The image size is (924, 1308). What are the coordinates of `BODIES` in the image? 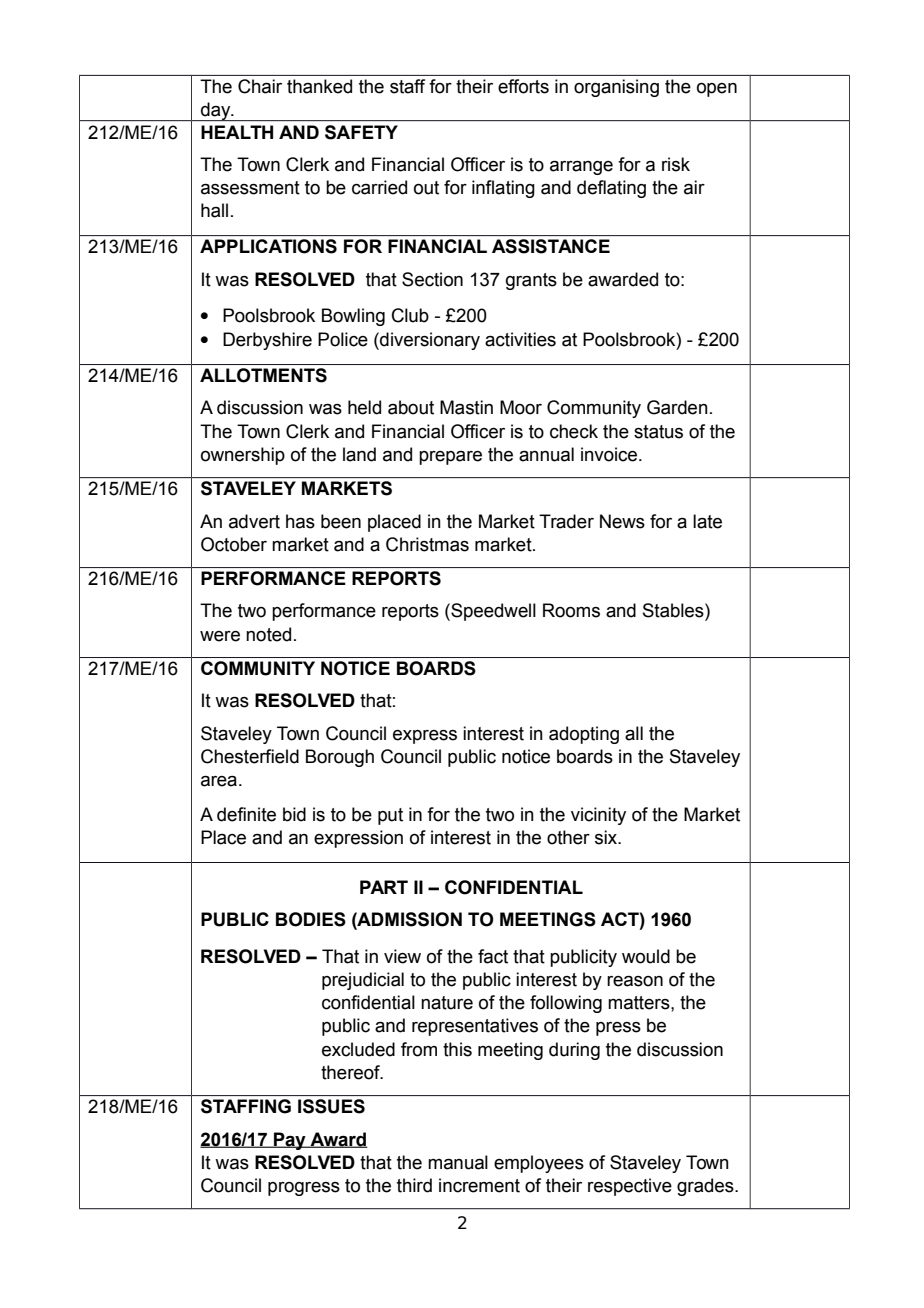 It's located at (311, 919).
